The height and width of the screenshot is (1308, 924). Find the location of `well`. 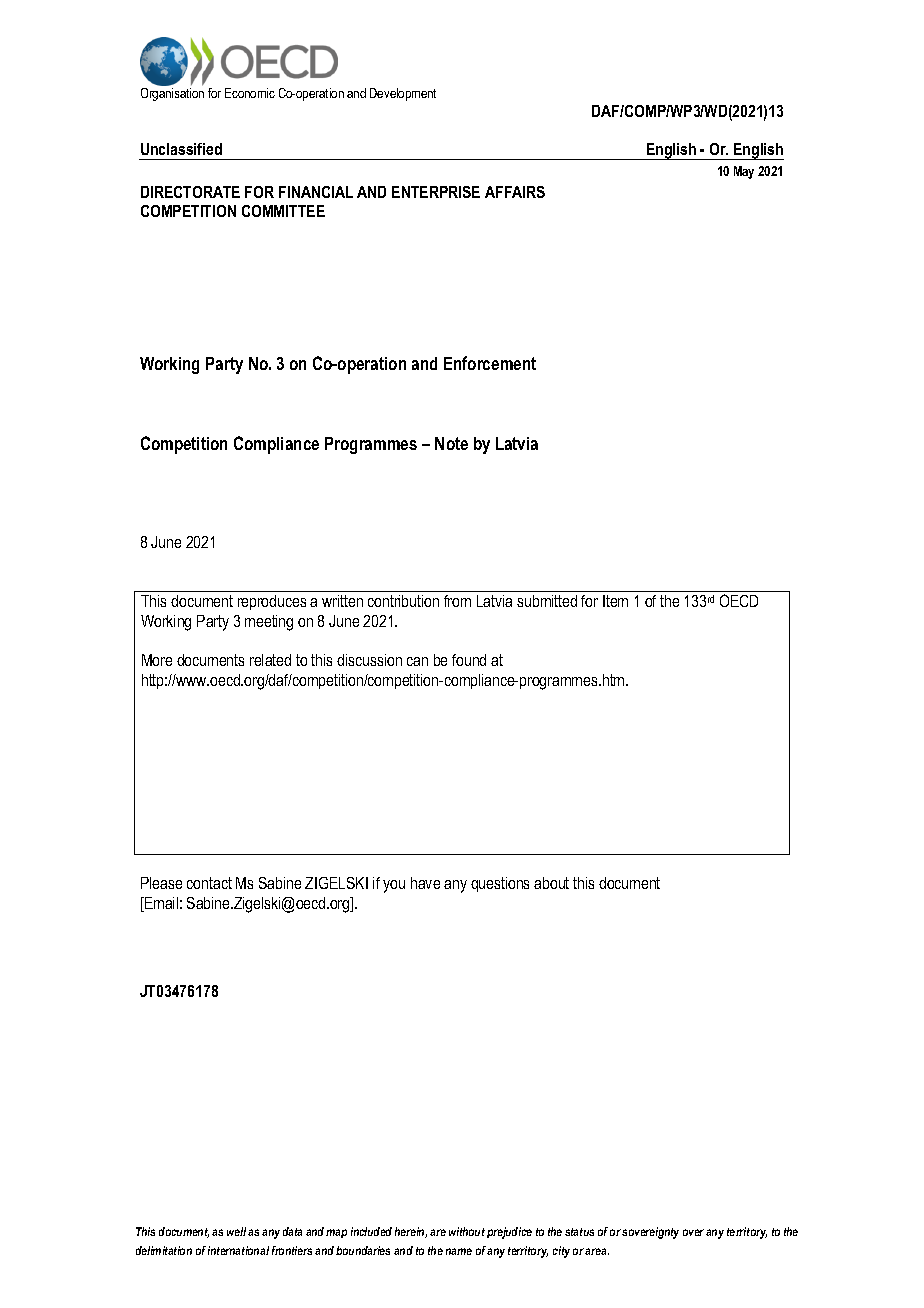

well is located at coordinates (236, 1231).
